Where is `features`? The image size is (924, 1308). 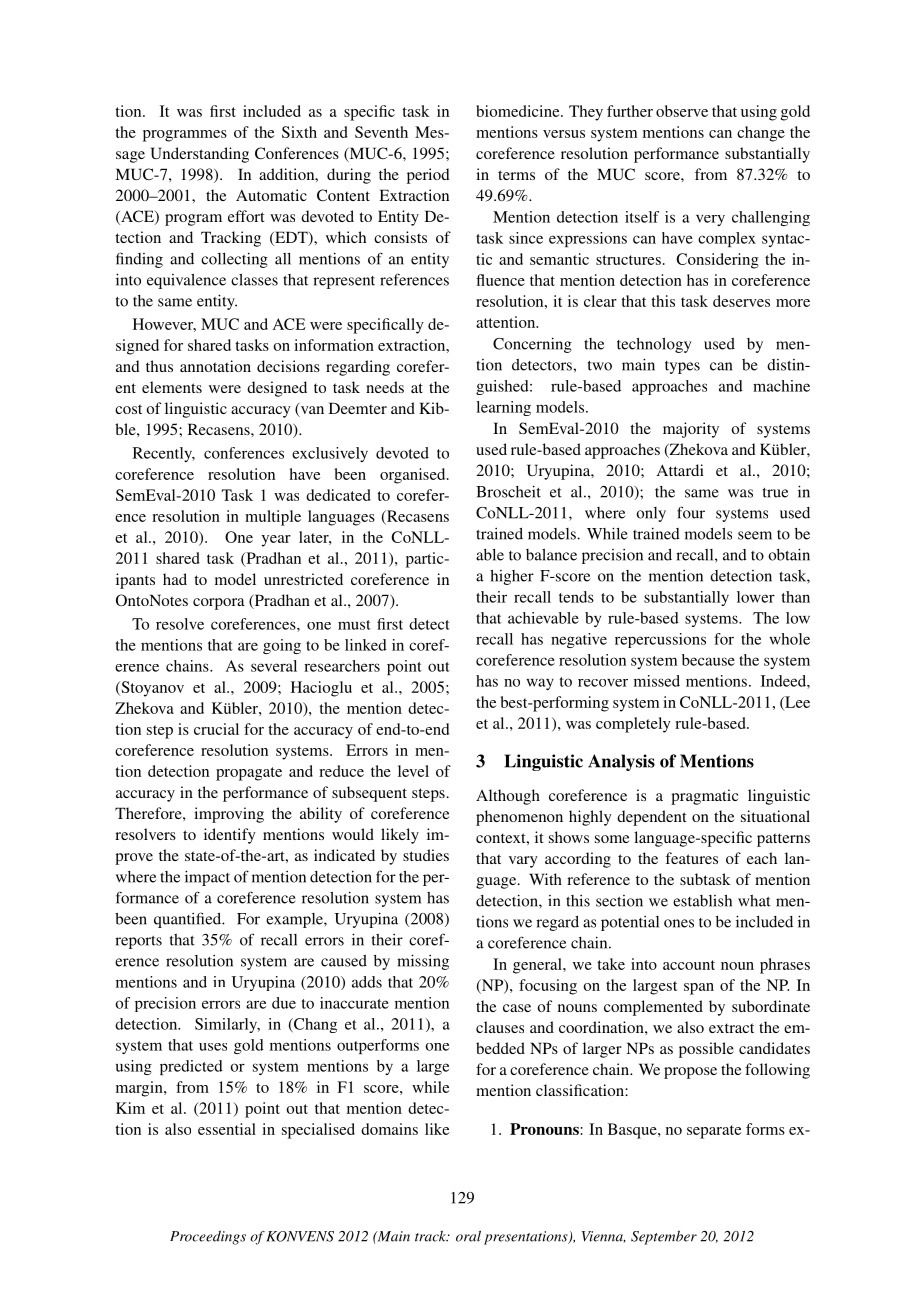 features is located at coordinates (691, 858).
